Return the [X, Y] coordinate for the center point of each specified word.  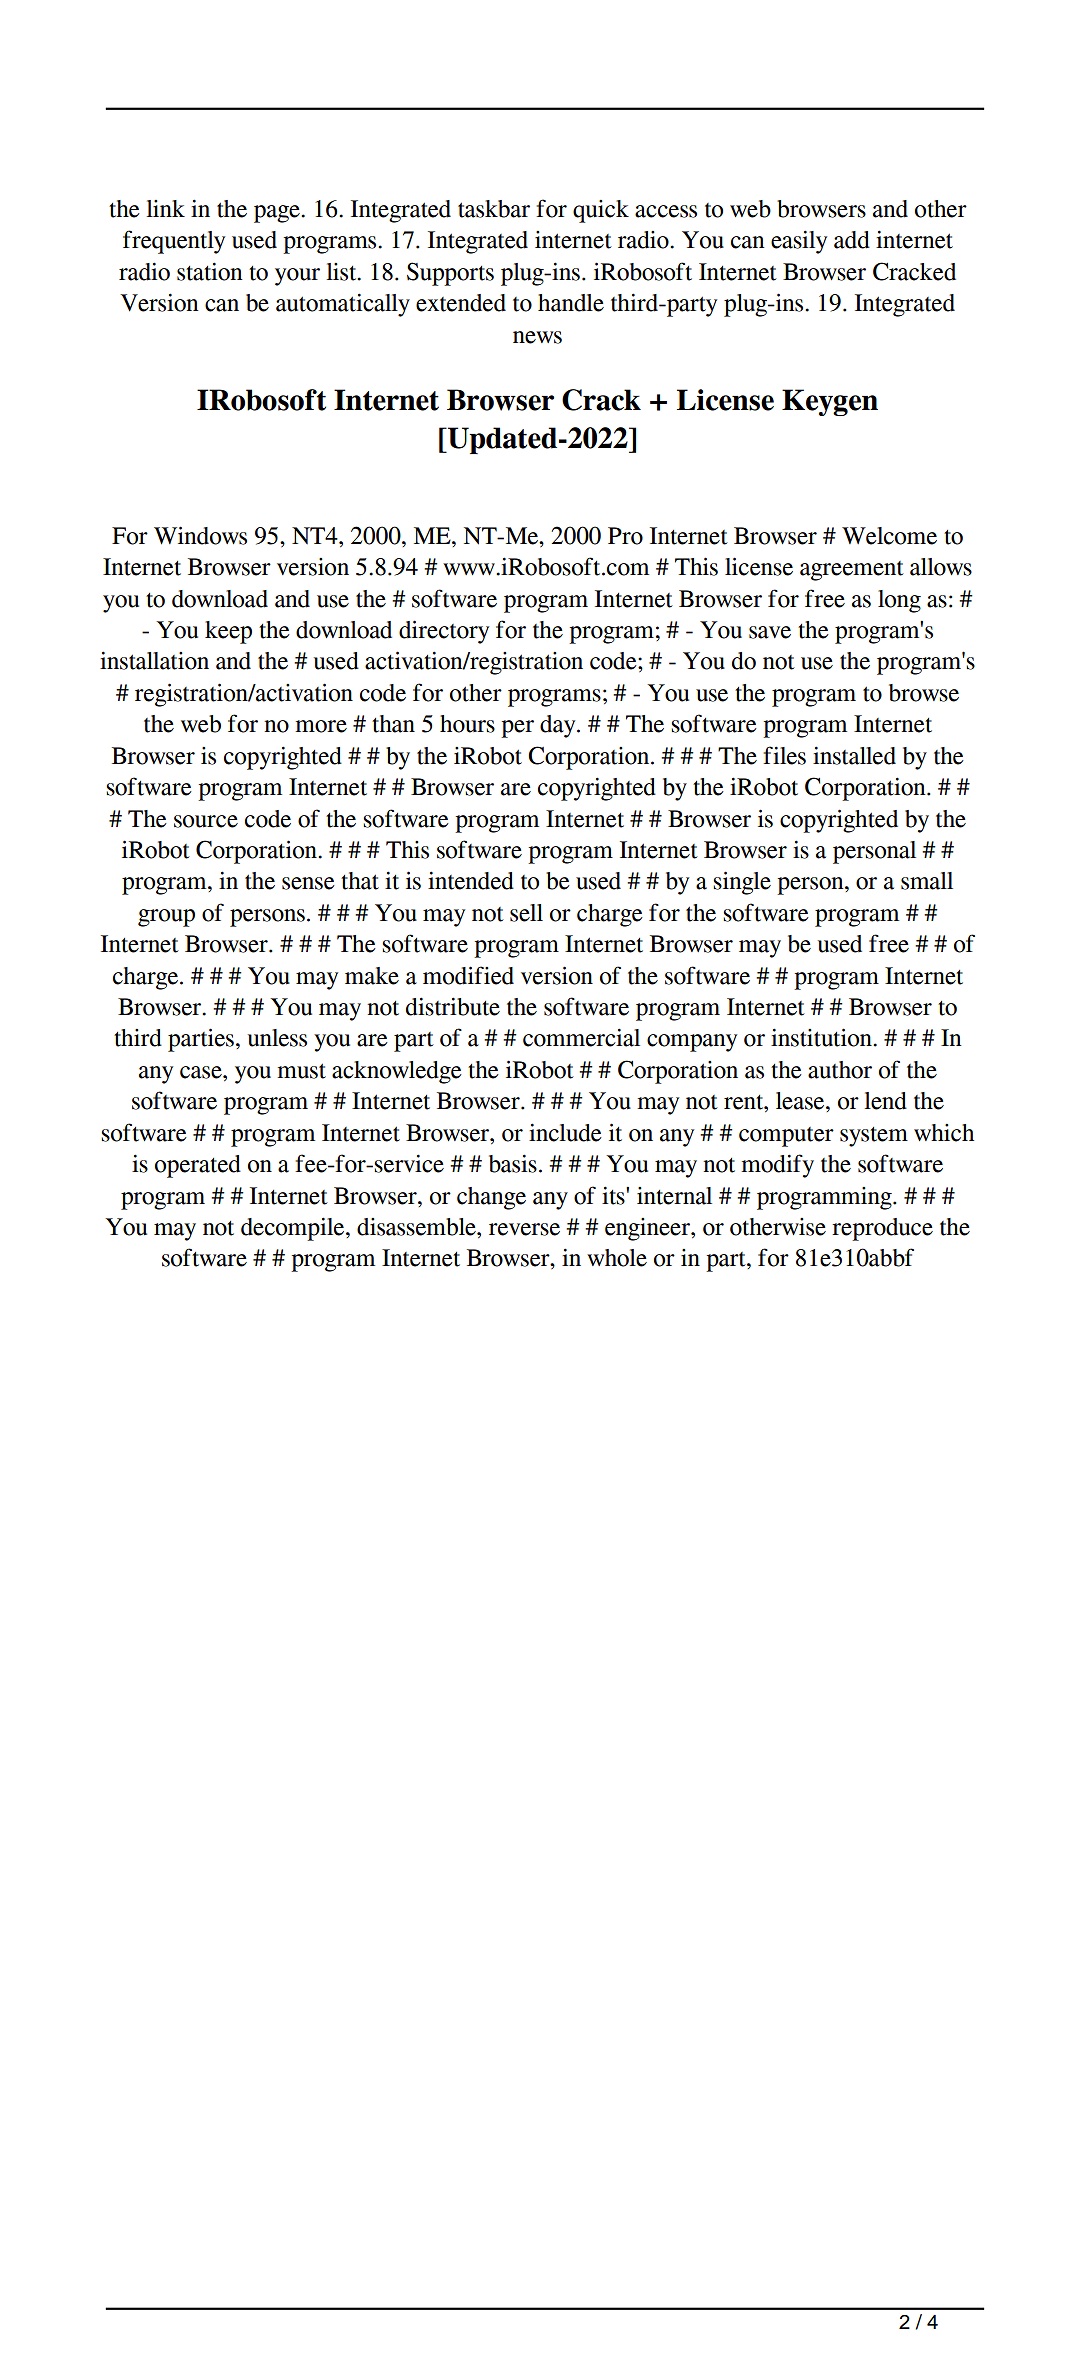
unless [277, 1038]
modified [468, 975]
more [321, 726]
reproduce [882, 1229]
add [852, 240]
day [559, 726]
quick [601, 211]
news [537, 337]
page [278, 214]
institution [822, 1037]
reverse [524, 1229]
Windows [200, 535]
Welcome [889, 536]
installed [854, 755]
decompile [294, 1229]
